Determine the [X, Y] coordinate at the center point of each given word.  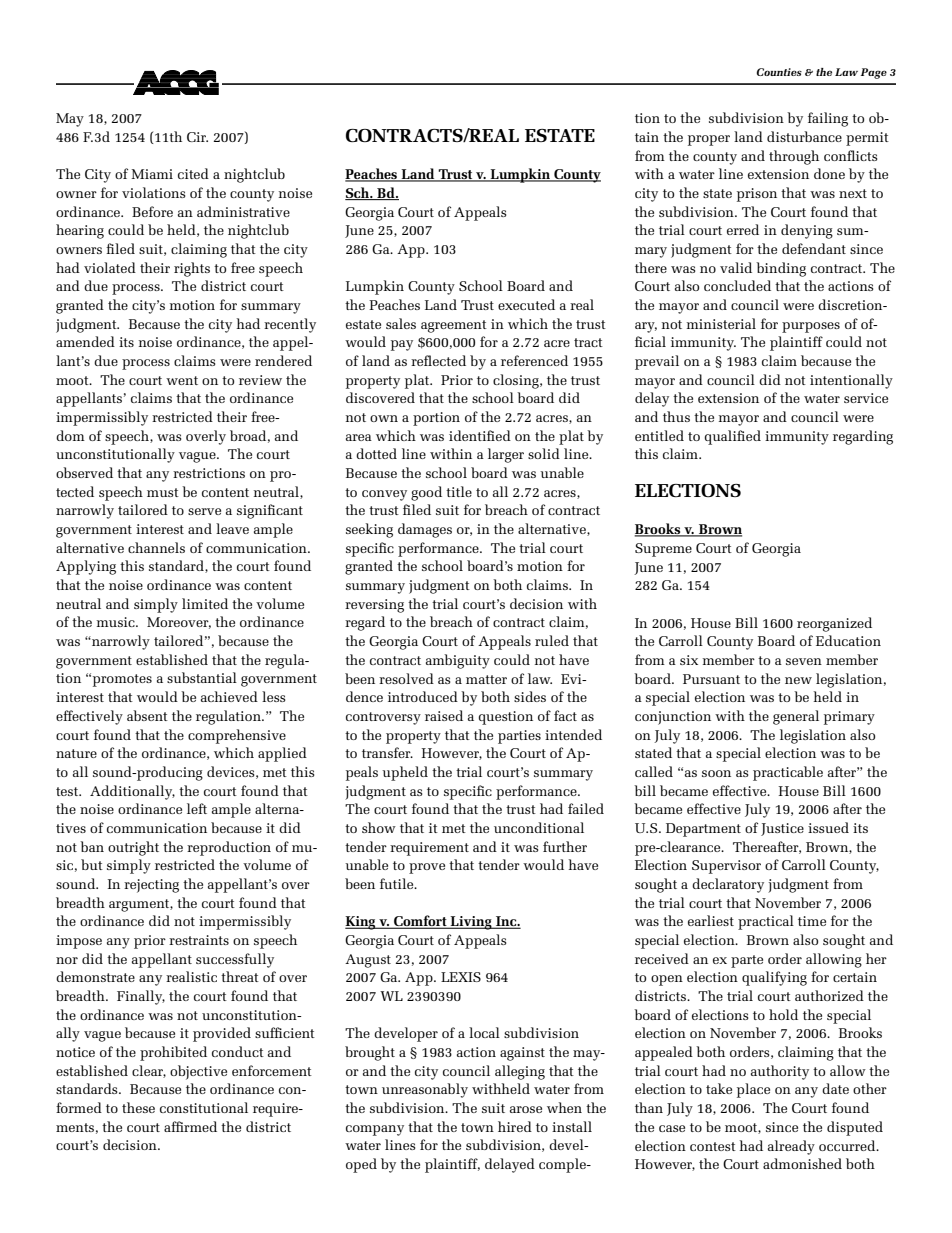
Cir [197, 137]
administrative [243, 211]
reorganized [834, 624]
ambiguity [458, 661]
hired [515, 1126]
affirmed [190, 1126]
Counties [779, 72]
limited [205, 603]
